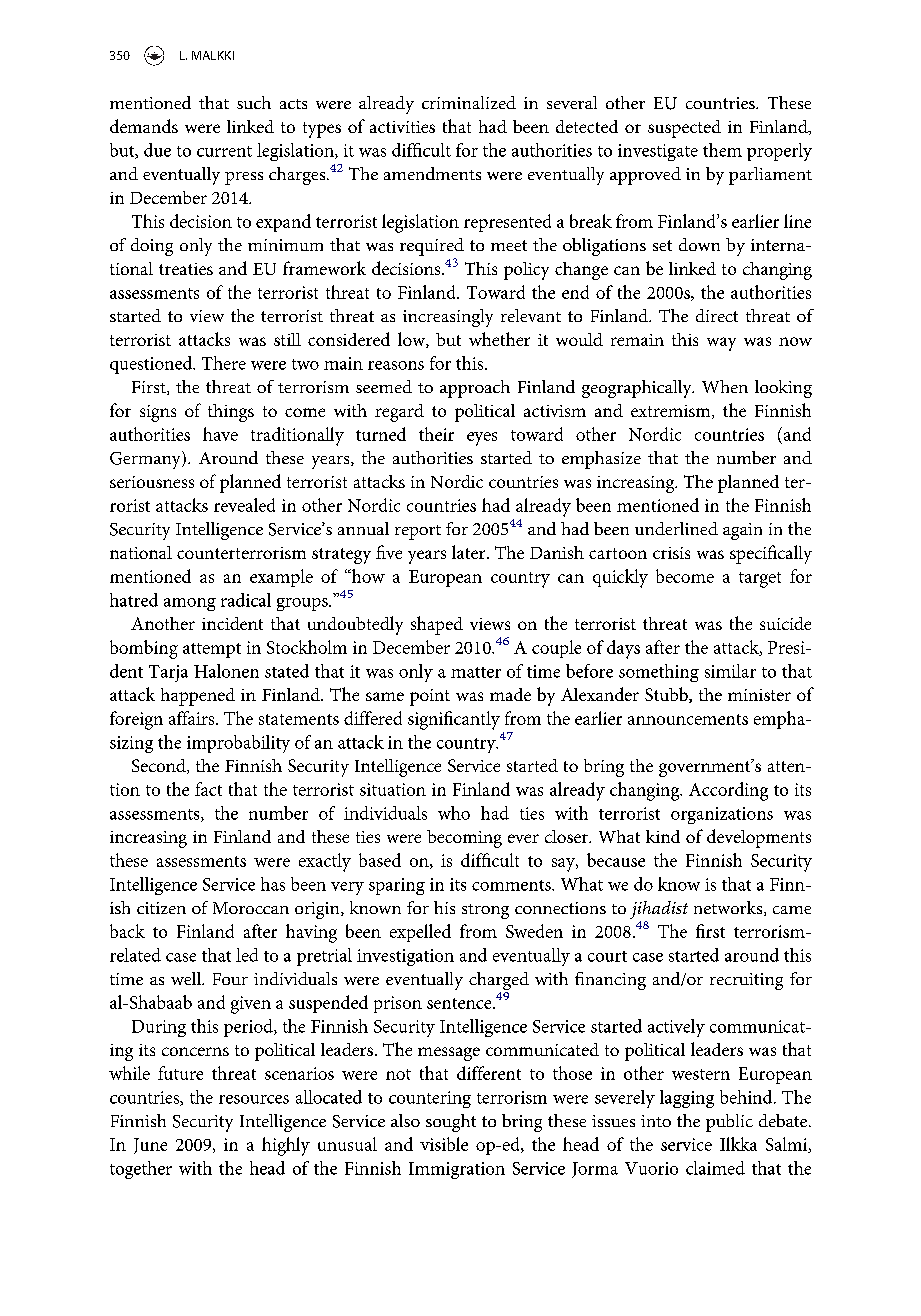 The width and height of the image is (921, 1316). I want to click on expelled, so click(420, 933).
